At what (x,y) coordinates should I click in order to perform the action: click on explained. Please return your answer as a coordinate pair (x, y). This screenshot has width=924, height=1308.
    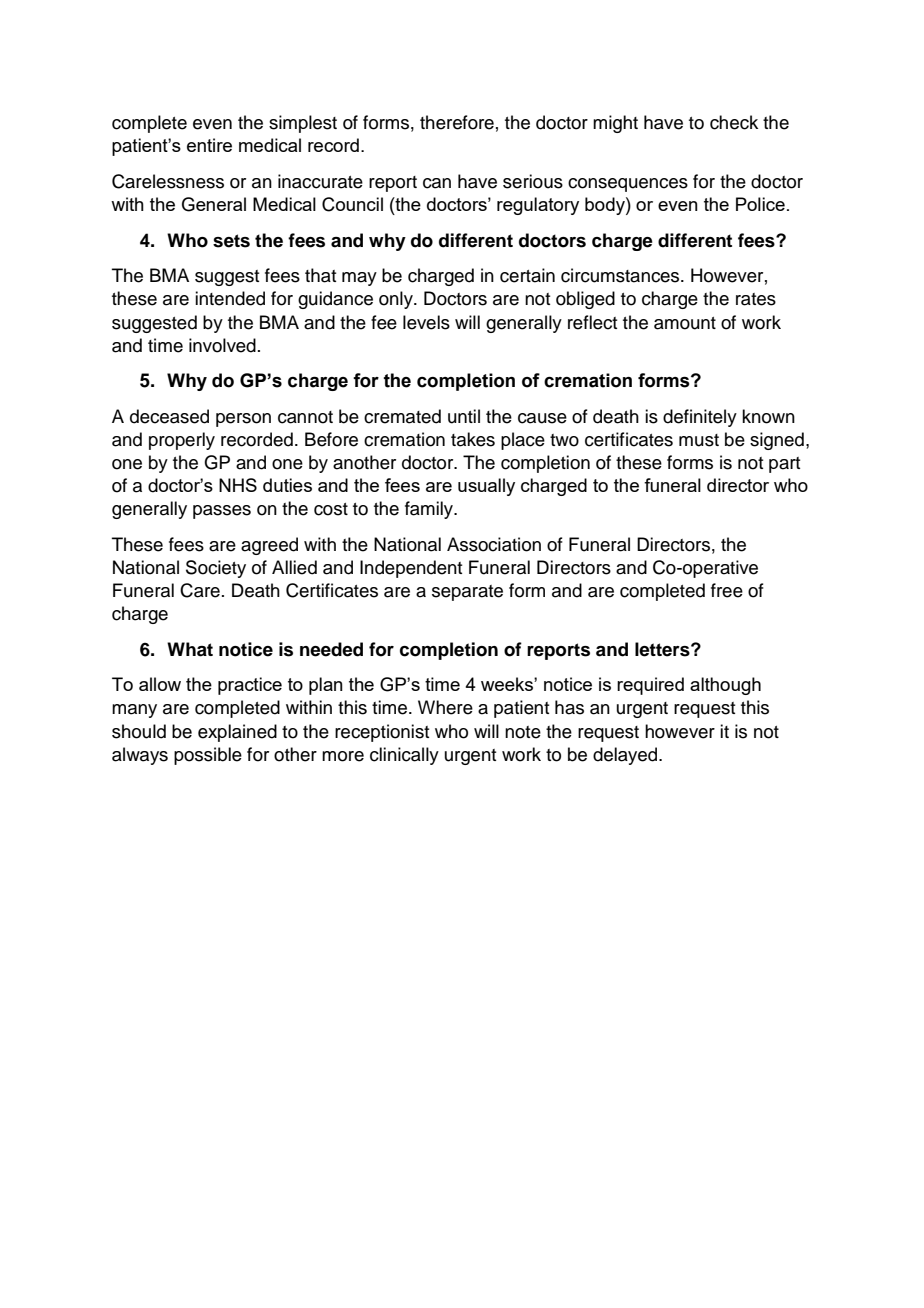
    Looking at the image, I should click on (237, 733).
